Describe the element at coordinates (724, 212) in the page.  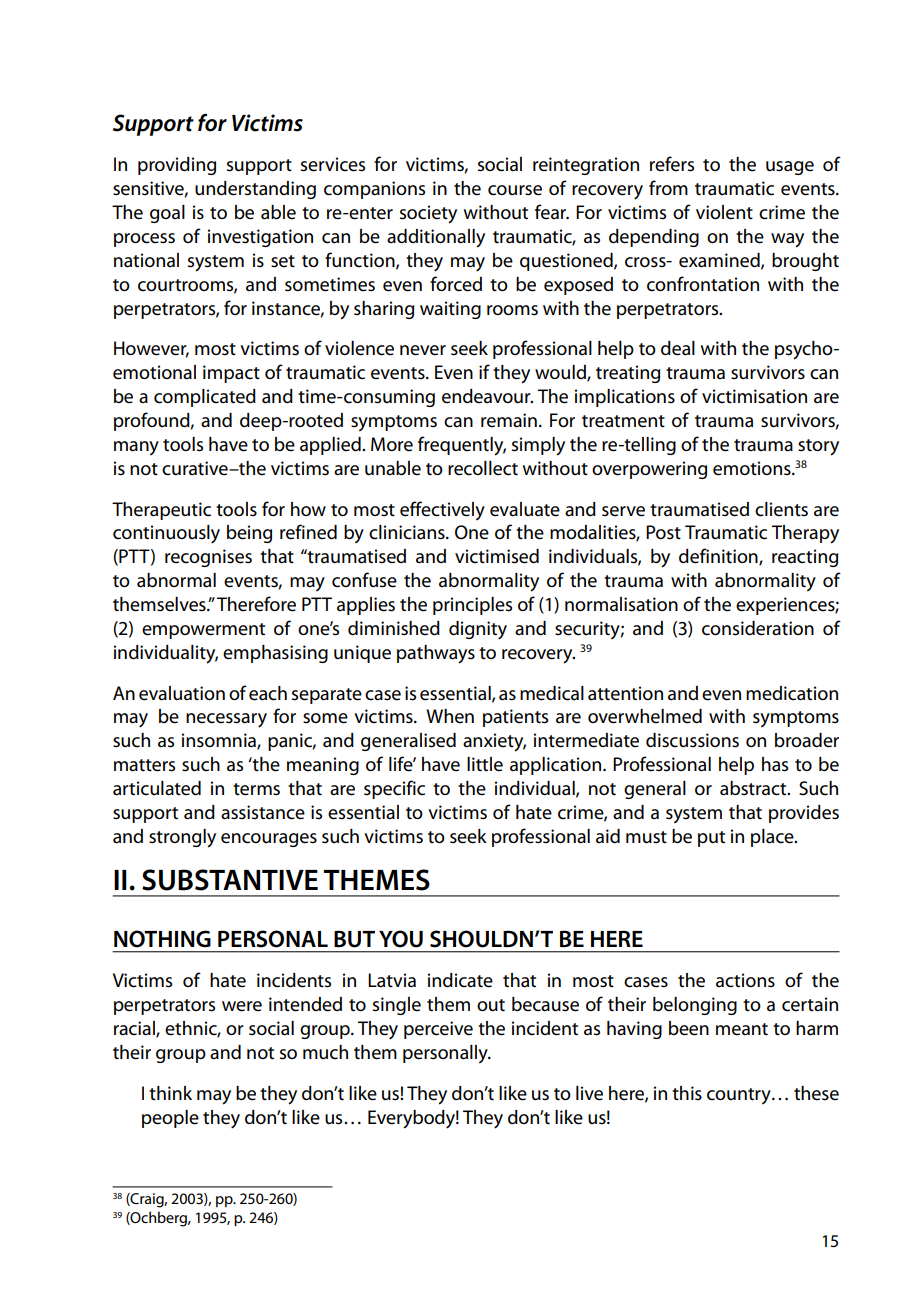
I see `violent` at that location.
